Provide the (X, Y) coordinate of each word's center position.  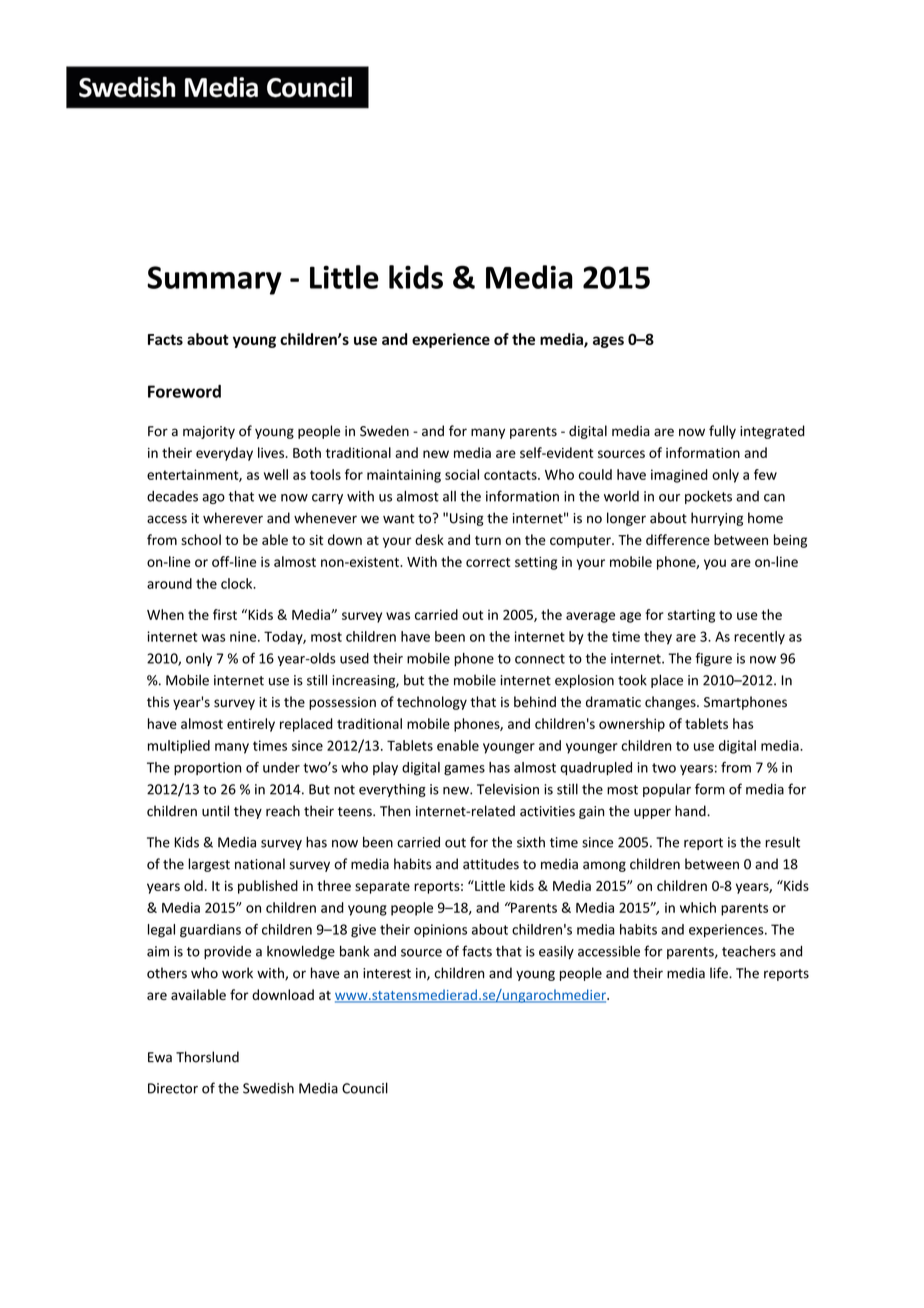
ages (608, 342)
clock (238, 583)
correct (488, 562)
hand (691, 811)
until (215, 811)
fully (722, 432)
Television (508, 789)
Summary (214, 280)
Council (365, 1088)
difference (678, 539)
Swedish (268, 1088)
